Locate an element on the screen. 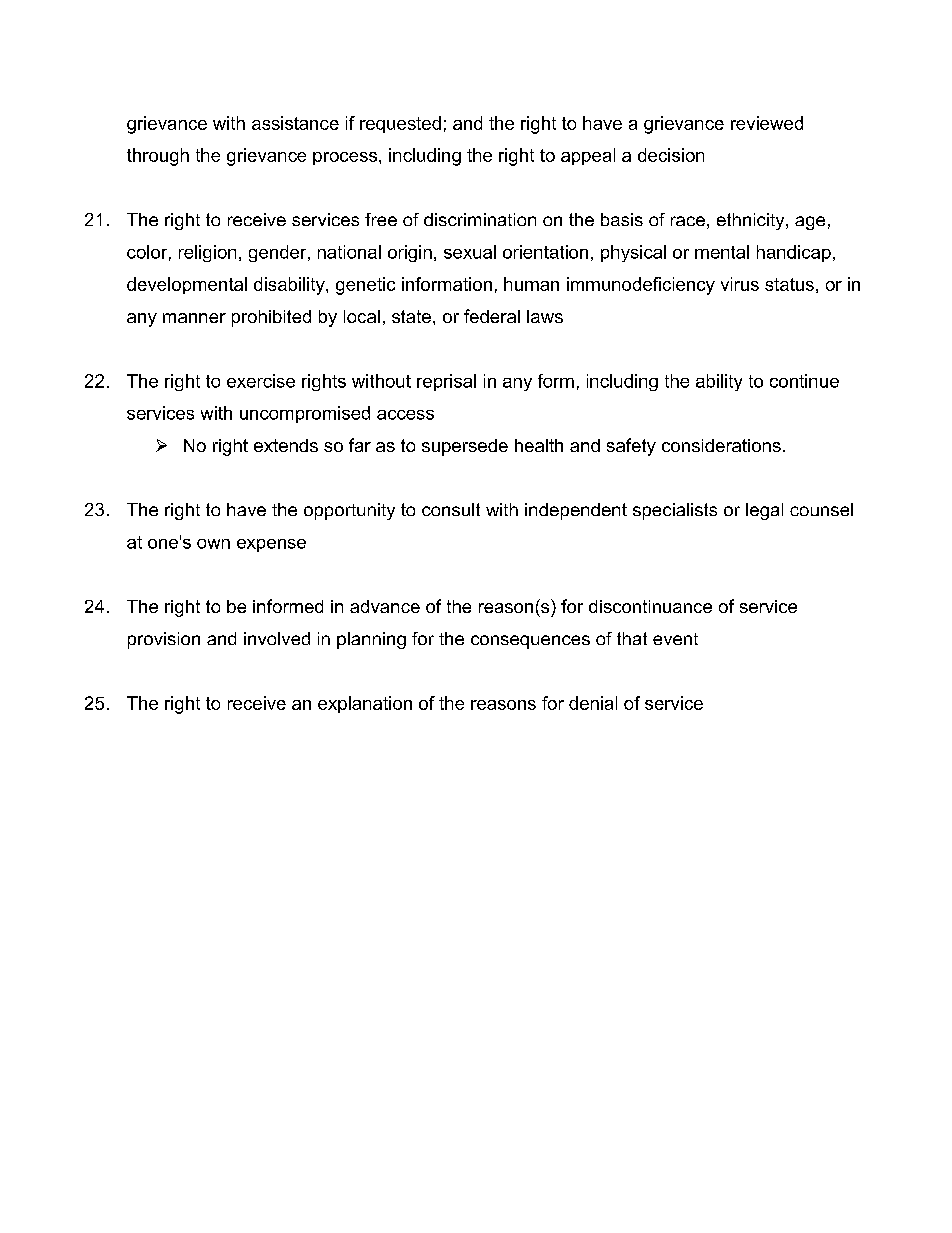  involved is located at coordinates (277, 638).
